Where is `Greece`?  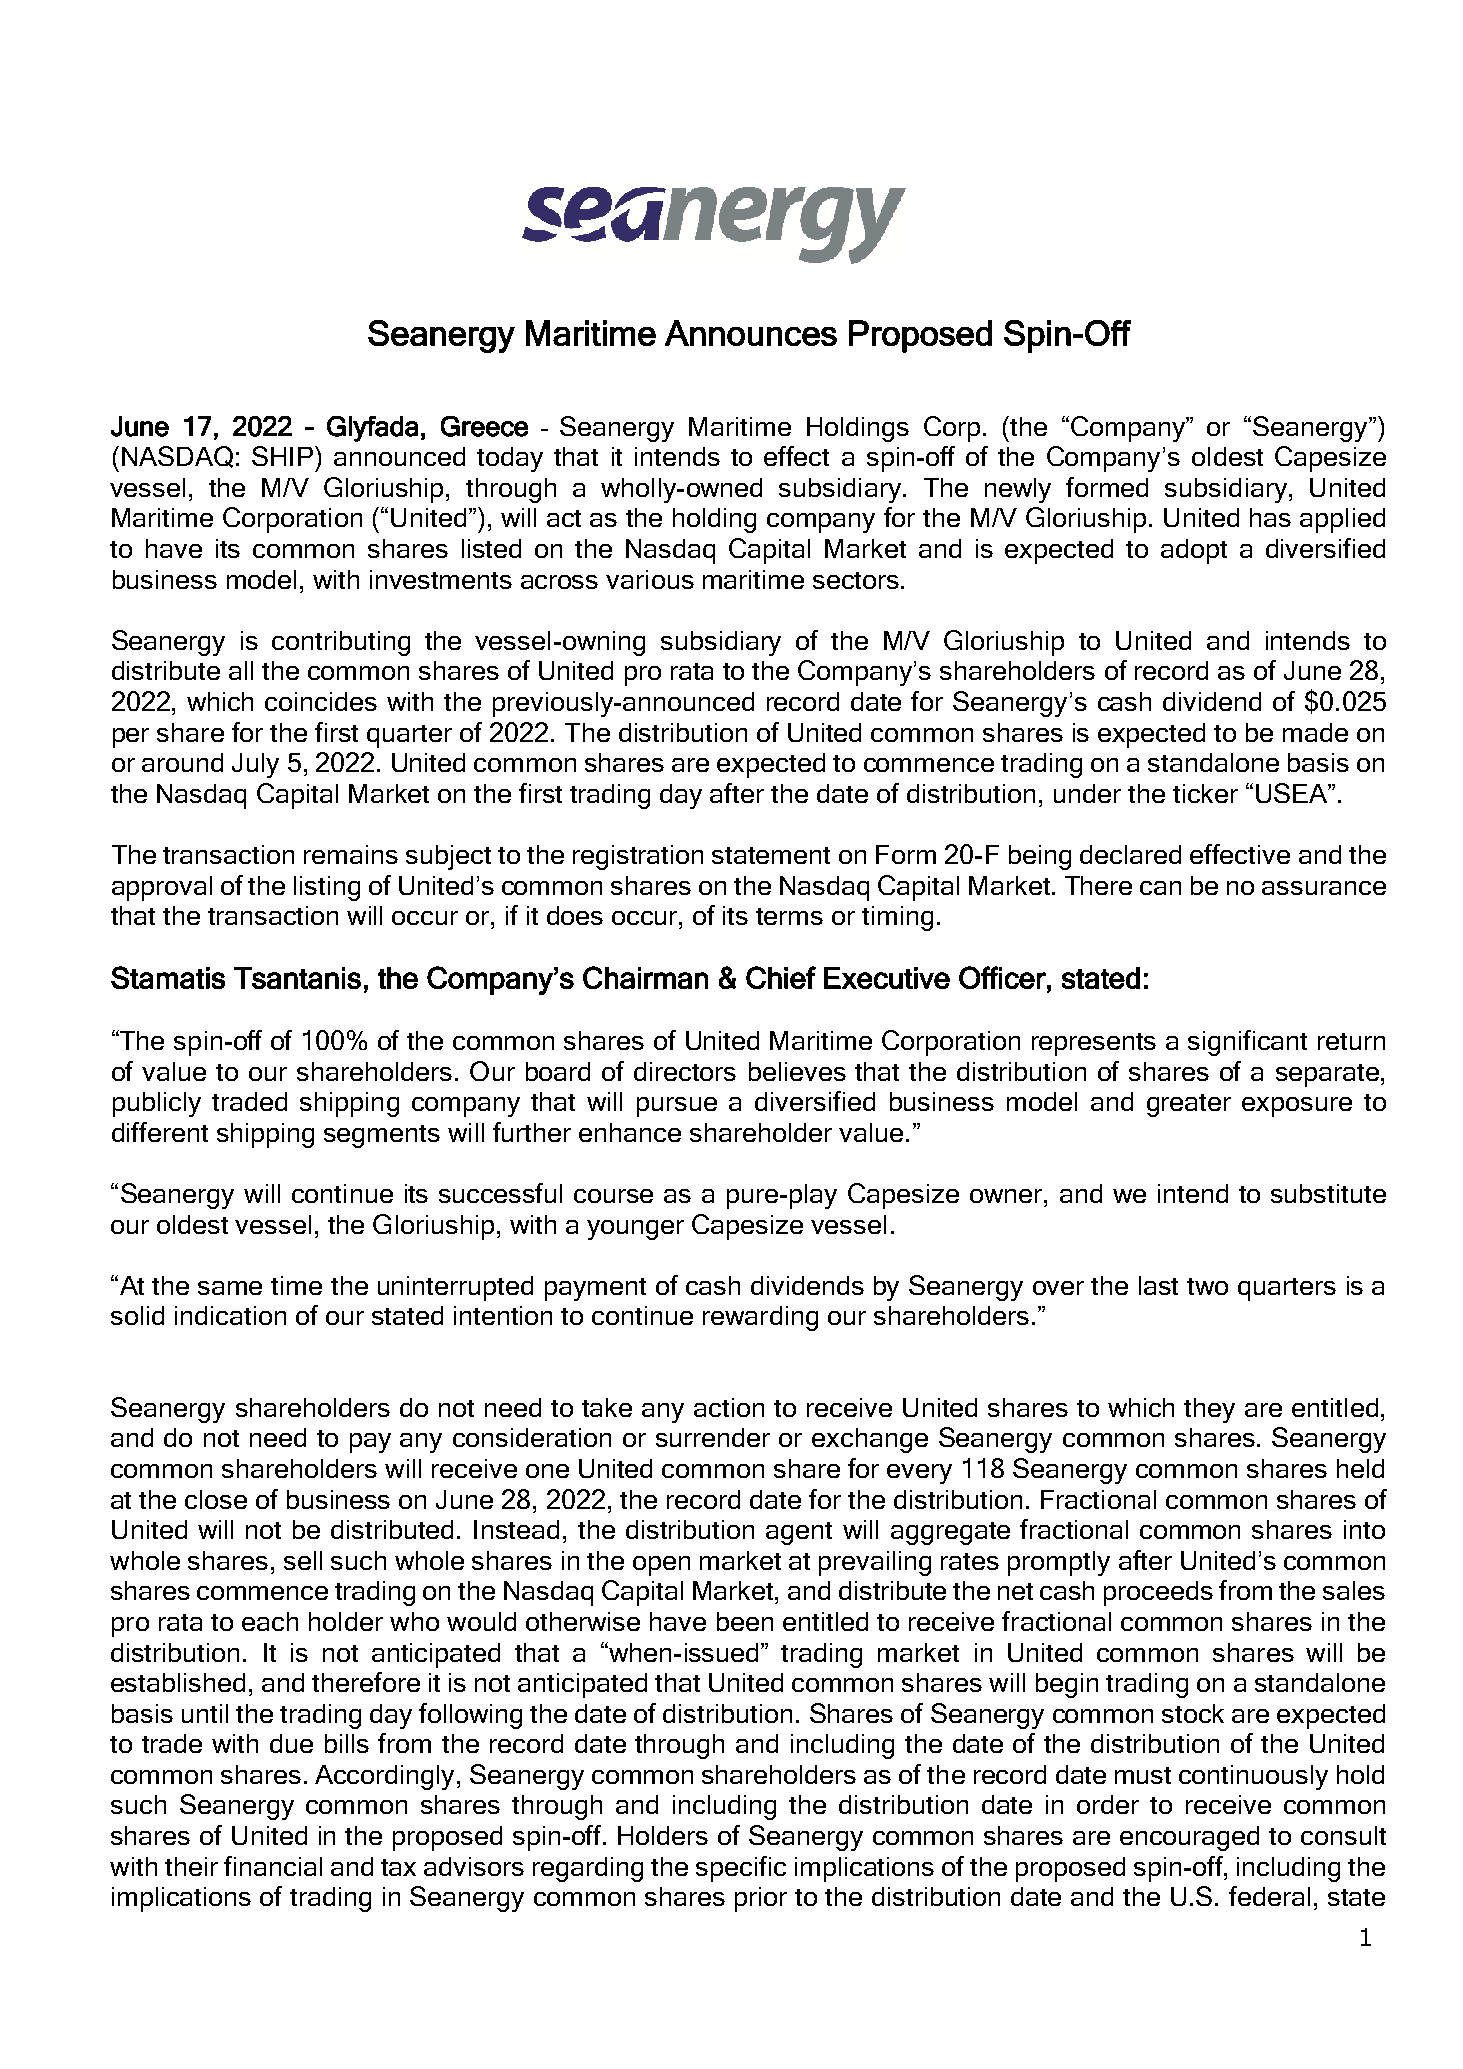 Greece is located at coordinates (484, 426).
